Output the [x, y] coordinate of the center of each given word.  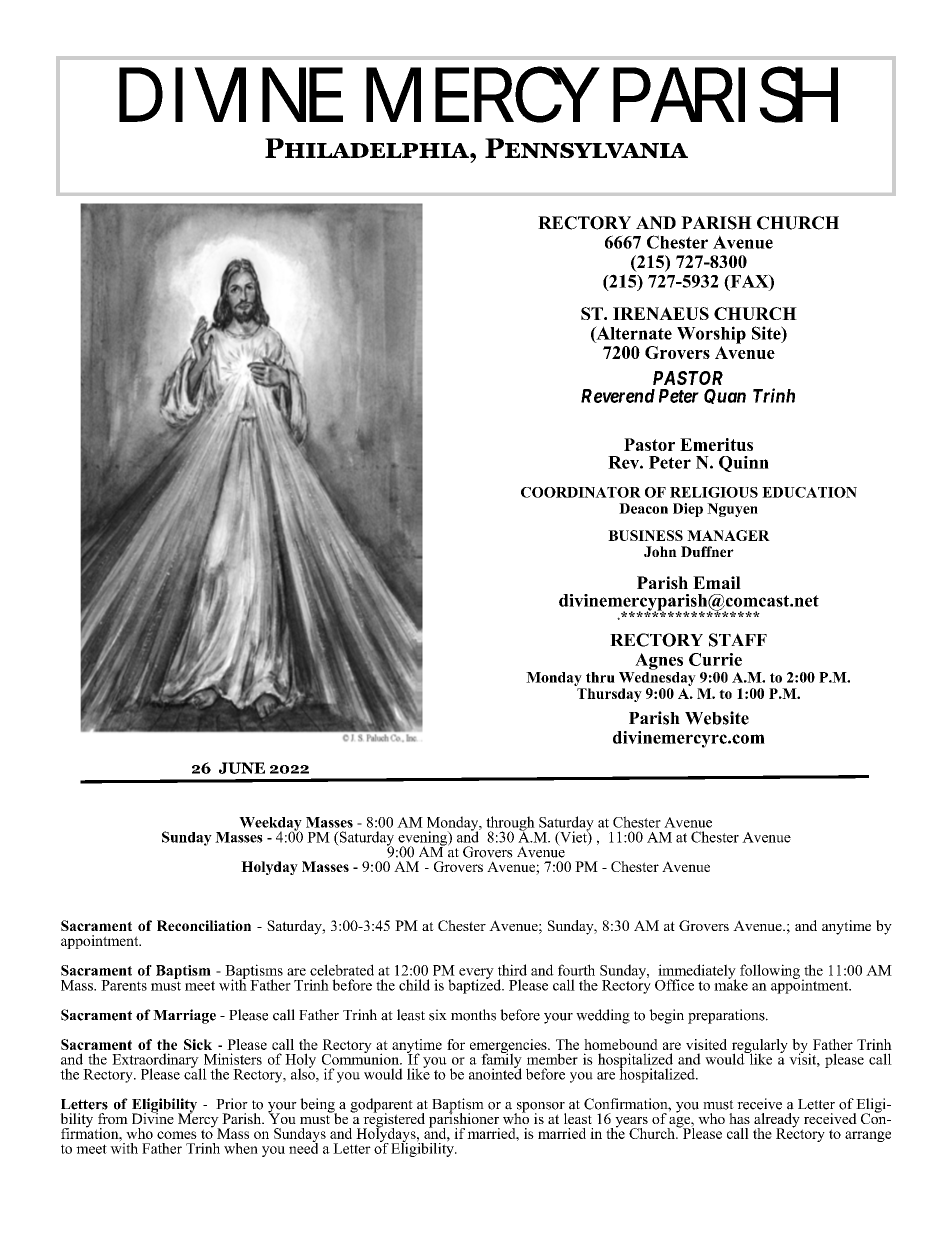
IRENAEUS [661, 313]
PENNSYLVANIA [586, 148]
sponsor [540, 1108]
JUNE [242, 768]
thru [600, 677]
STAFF [738, 640]
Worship [711, 335]
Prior [232, 1104]
